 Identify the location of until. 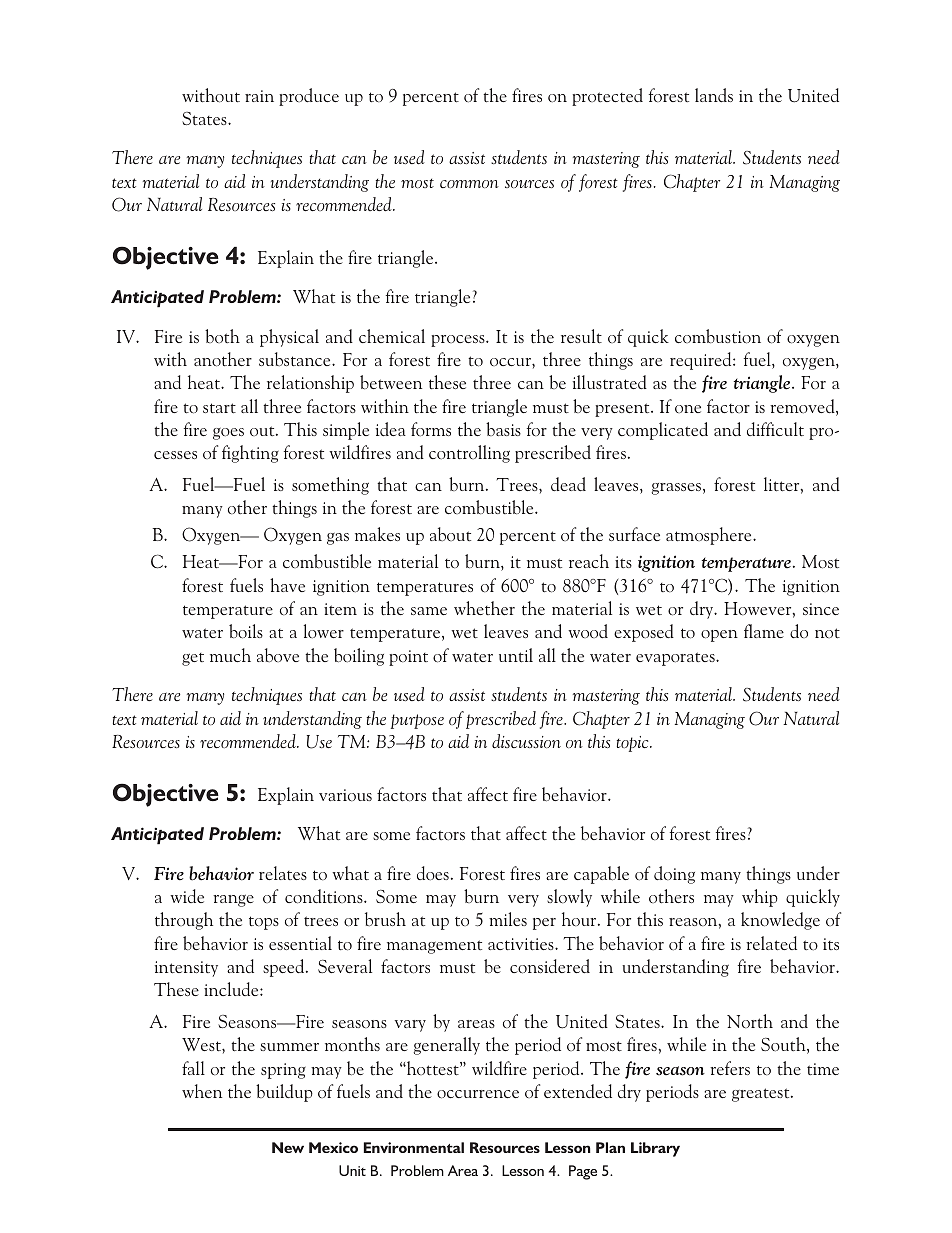
(516, 655).
